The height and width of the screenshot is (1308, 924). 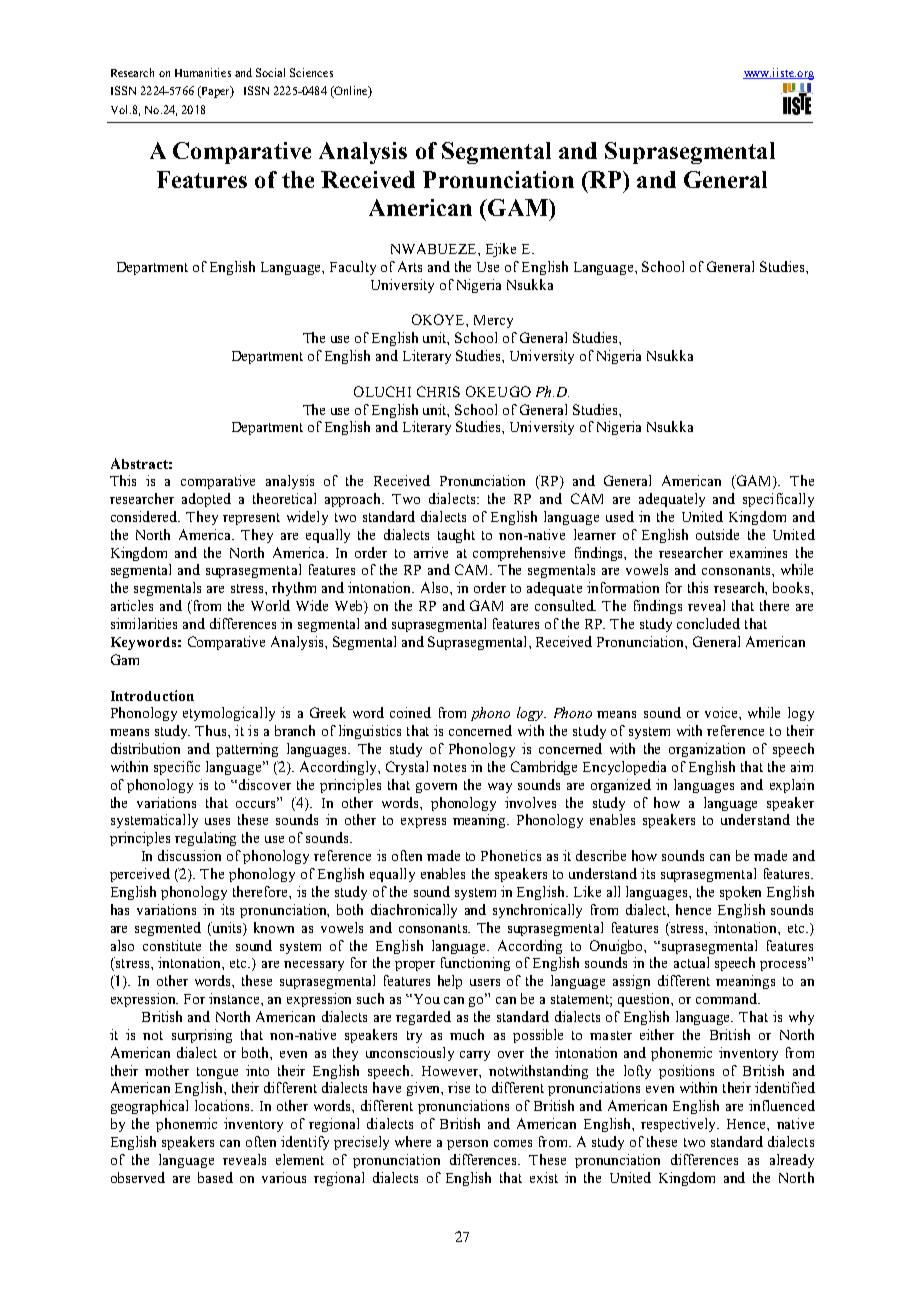 What do you see at coordinates (493, 321) in the screenshot?
I see `Mercy` at bounding box center [493, 321].
